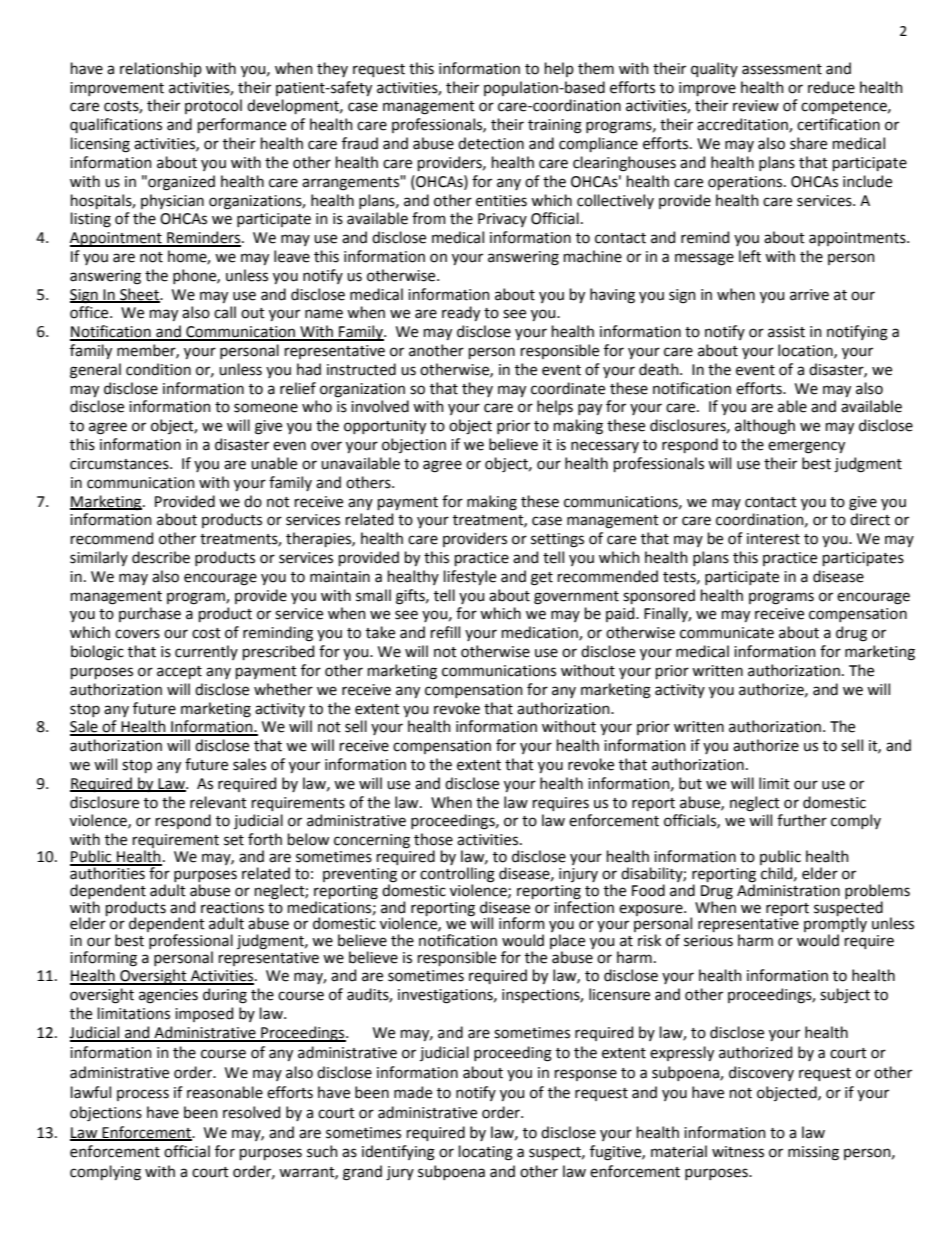 The height and width of the screenshot is (1233, 952). Describe the element at coordinates (461, 313) in the screenshot. I see `ready` at that location.
